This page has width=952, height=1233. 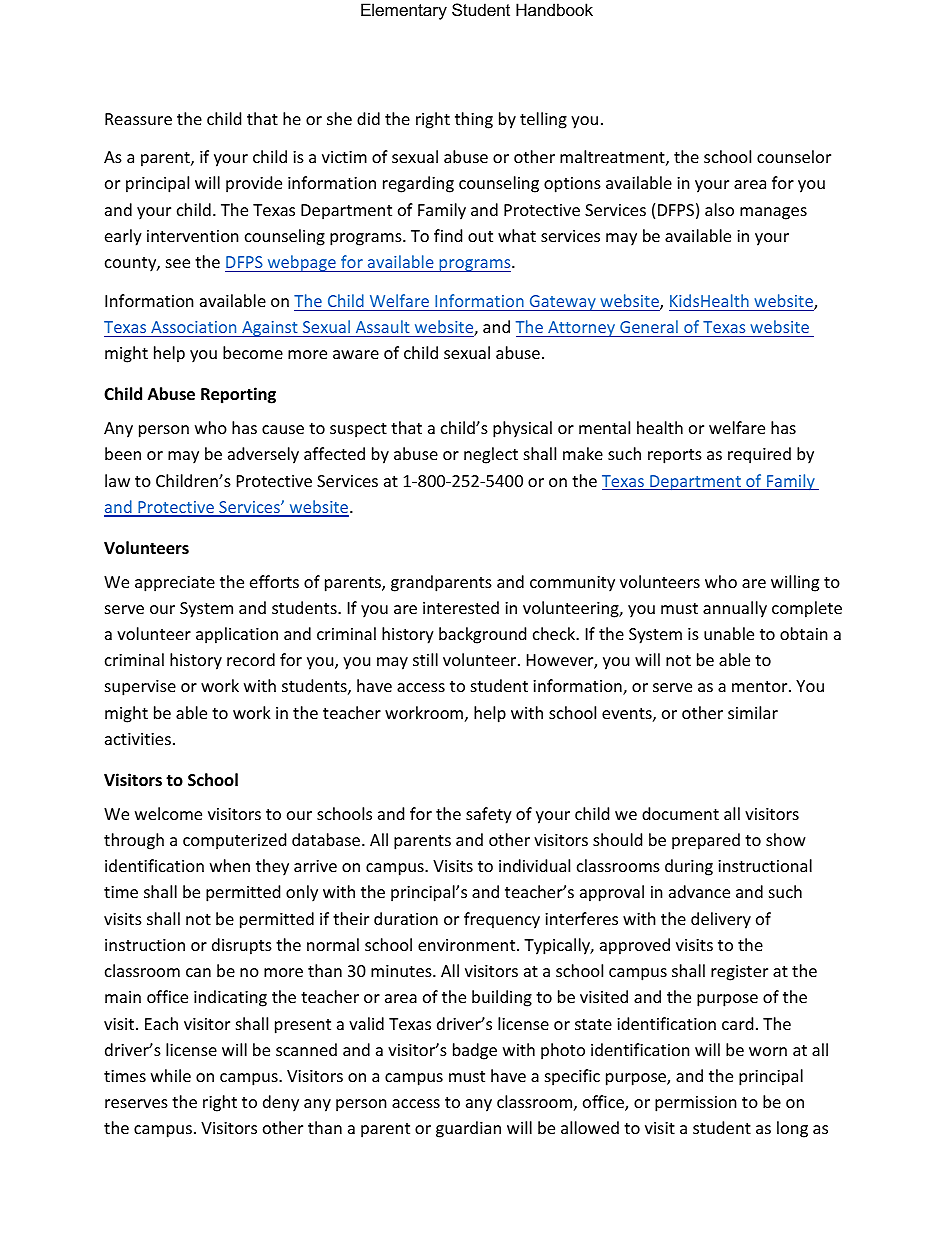 What do you see at coordinates (138, 119) in the page?
I see `Reassure` at bounding box center [138, 119].
